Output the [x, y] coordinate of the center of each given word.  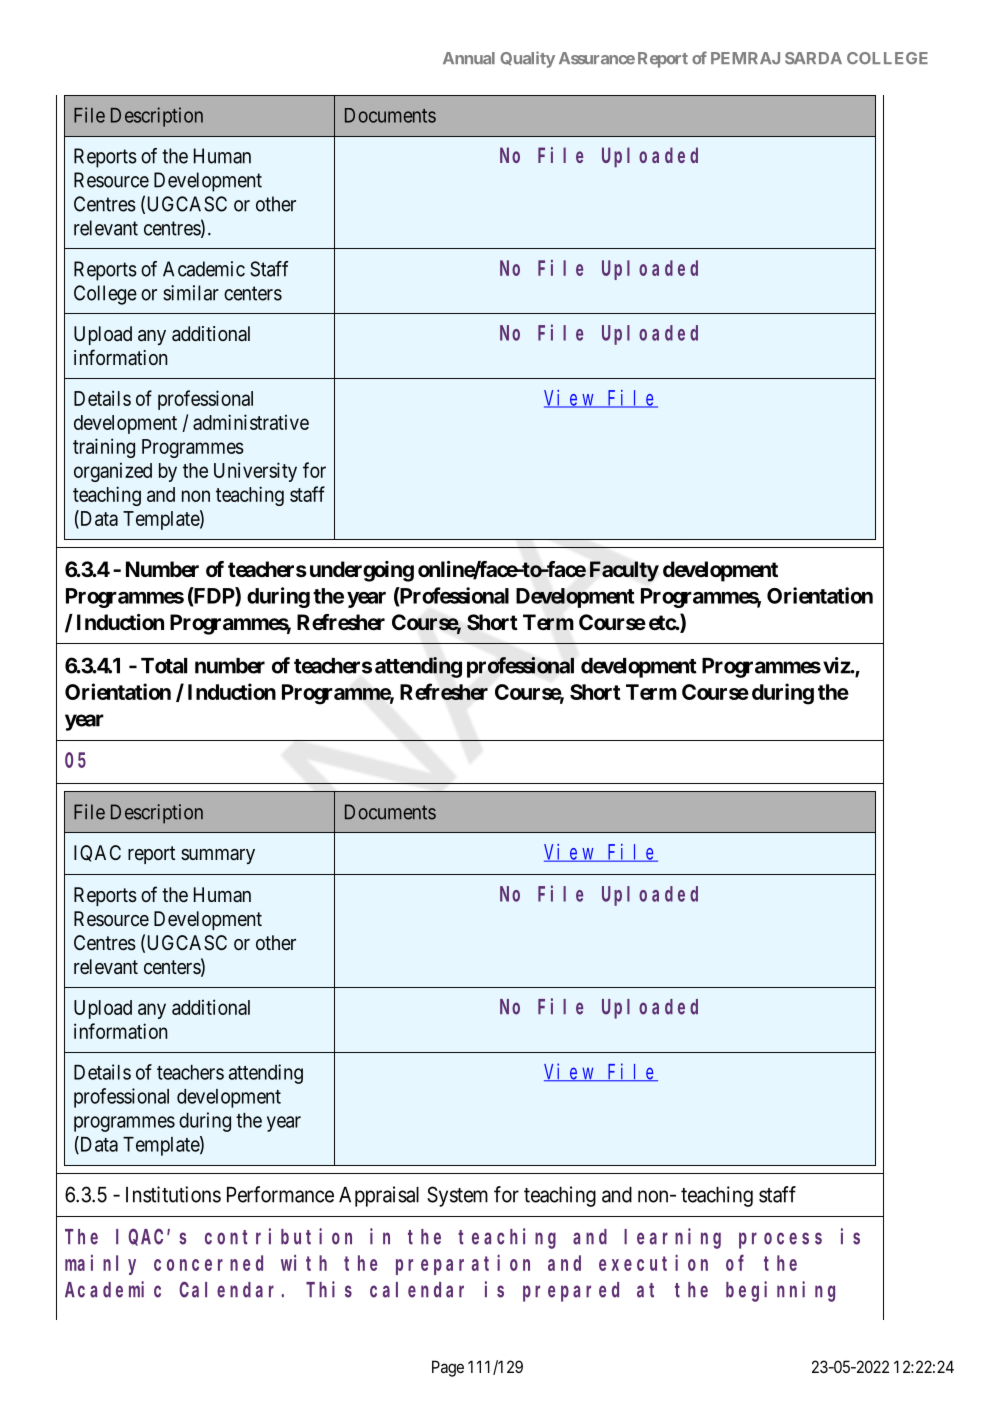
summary [218, 856]
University [255, 472]
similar [191, 293]
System [457, 1196]
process [780, 1240]
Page [448, 1368]
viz [837, 665]
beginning [780, 1291]
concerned [208, 1263]
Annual [469, 58]
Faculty [624, 571]
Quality [527, 59]
